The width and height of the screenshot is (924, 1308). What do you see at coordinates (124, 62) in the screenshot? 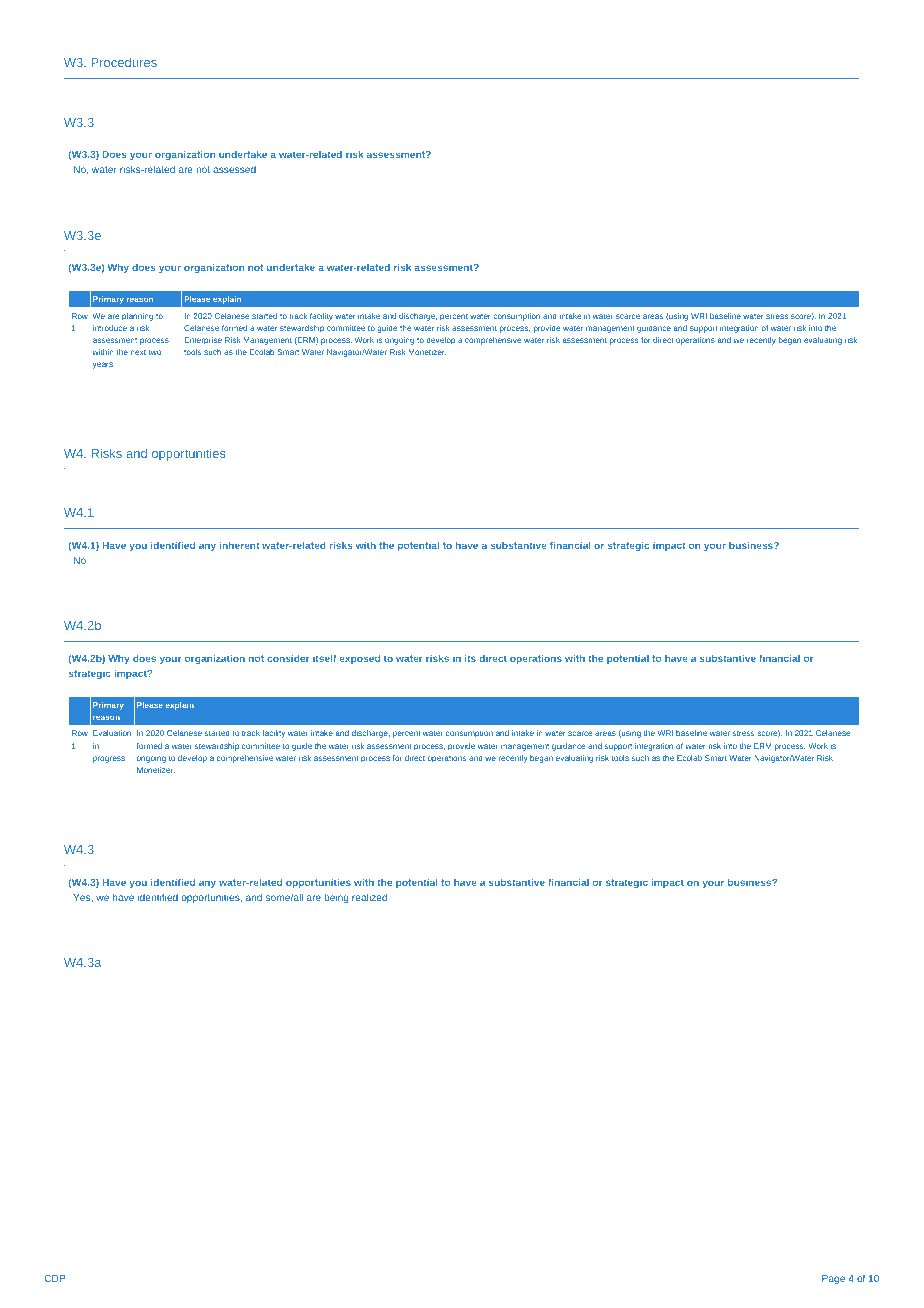
I see `Procedures` at bounding box center [124, 62].
